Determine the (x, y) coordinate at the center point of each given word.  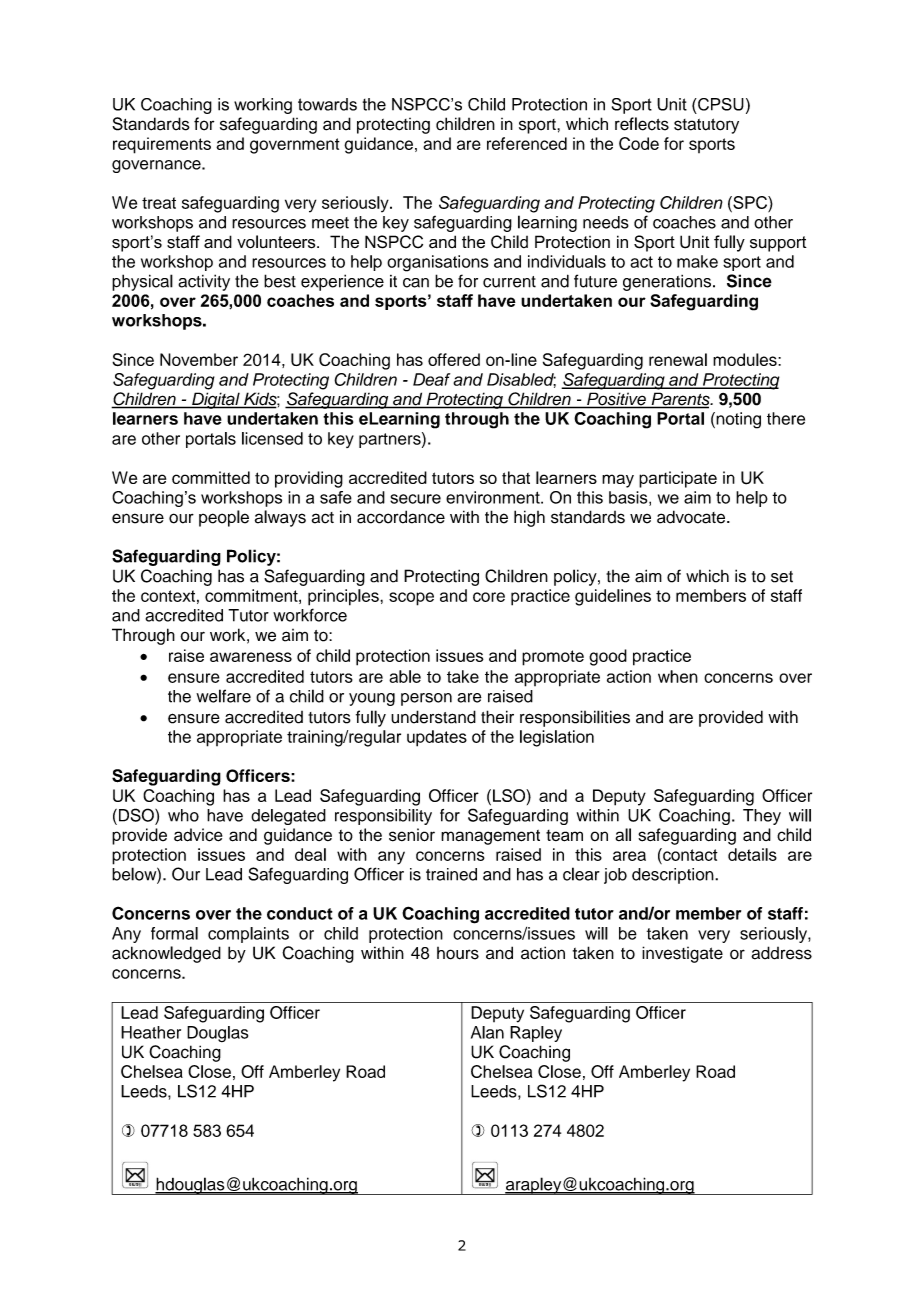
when (678, 676)
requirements (162, 145)
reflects (642, 124)
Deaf (431, 379)
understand (433, 717)
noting (737, 420)
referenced (527, 143)
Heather (151, 1032)
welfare (223, 696)
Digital (216, 400)
